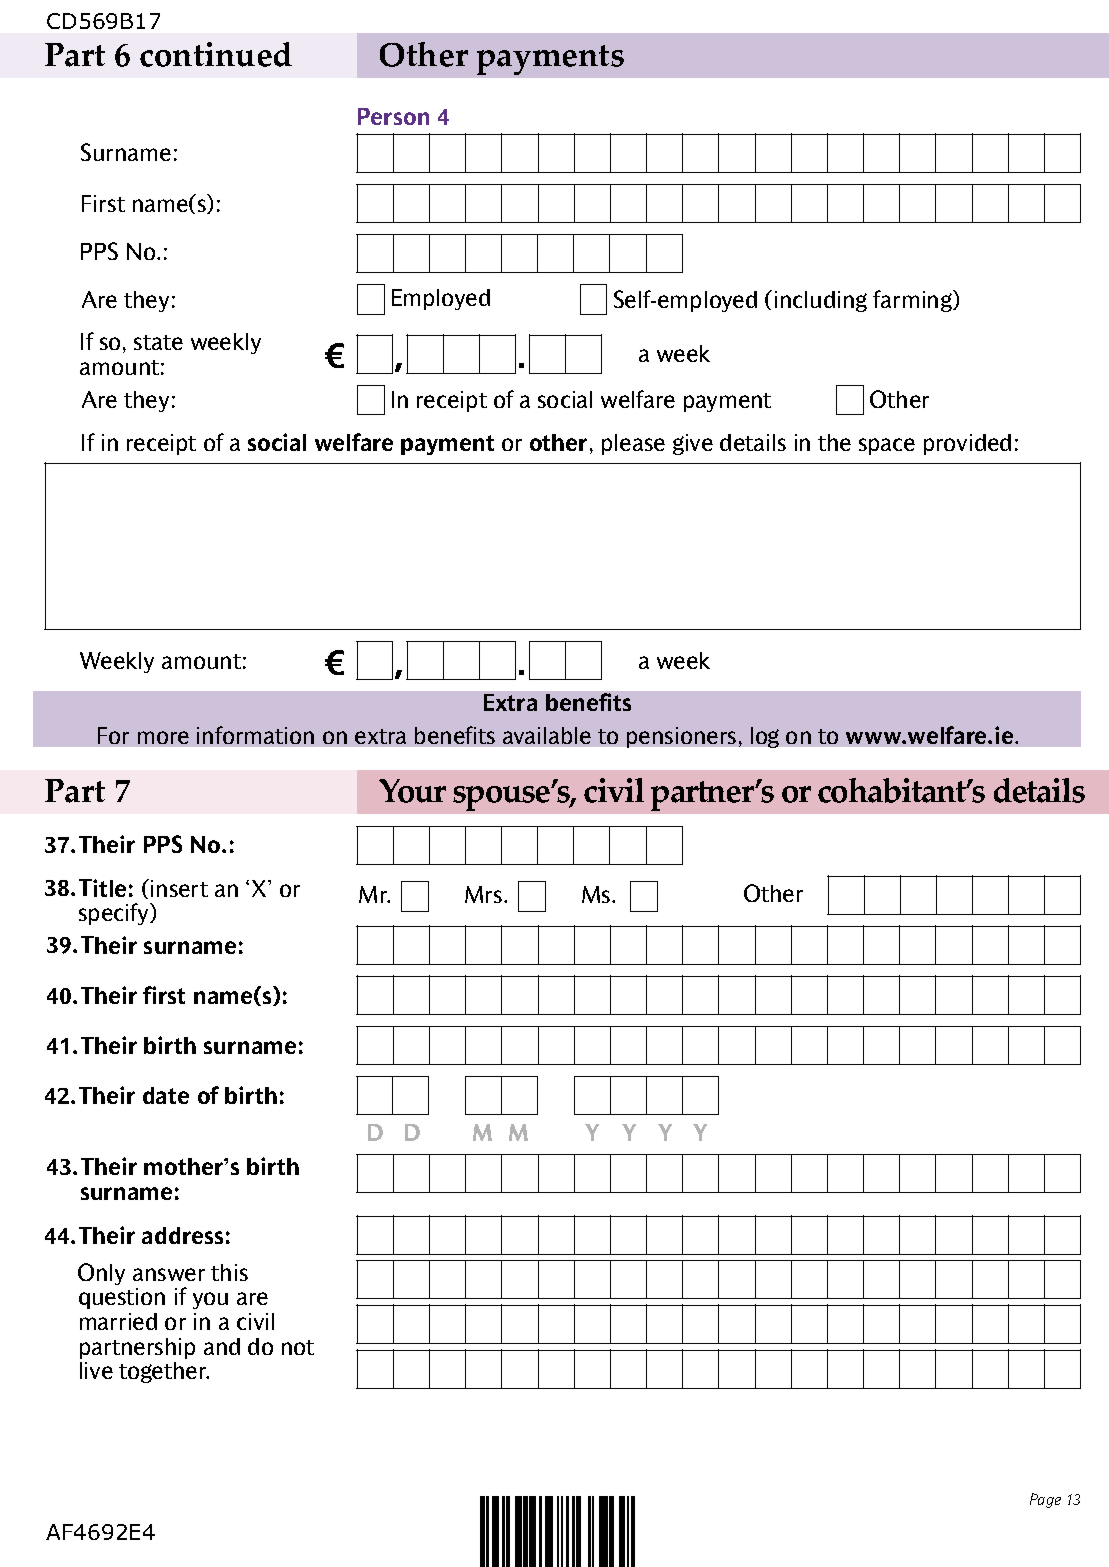 The image size is (1109, 1567). Describe the element at coordinates (216, 54) in the image. I see `continued` at that location.
